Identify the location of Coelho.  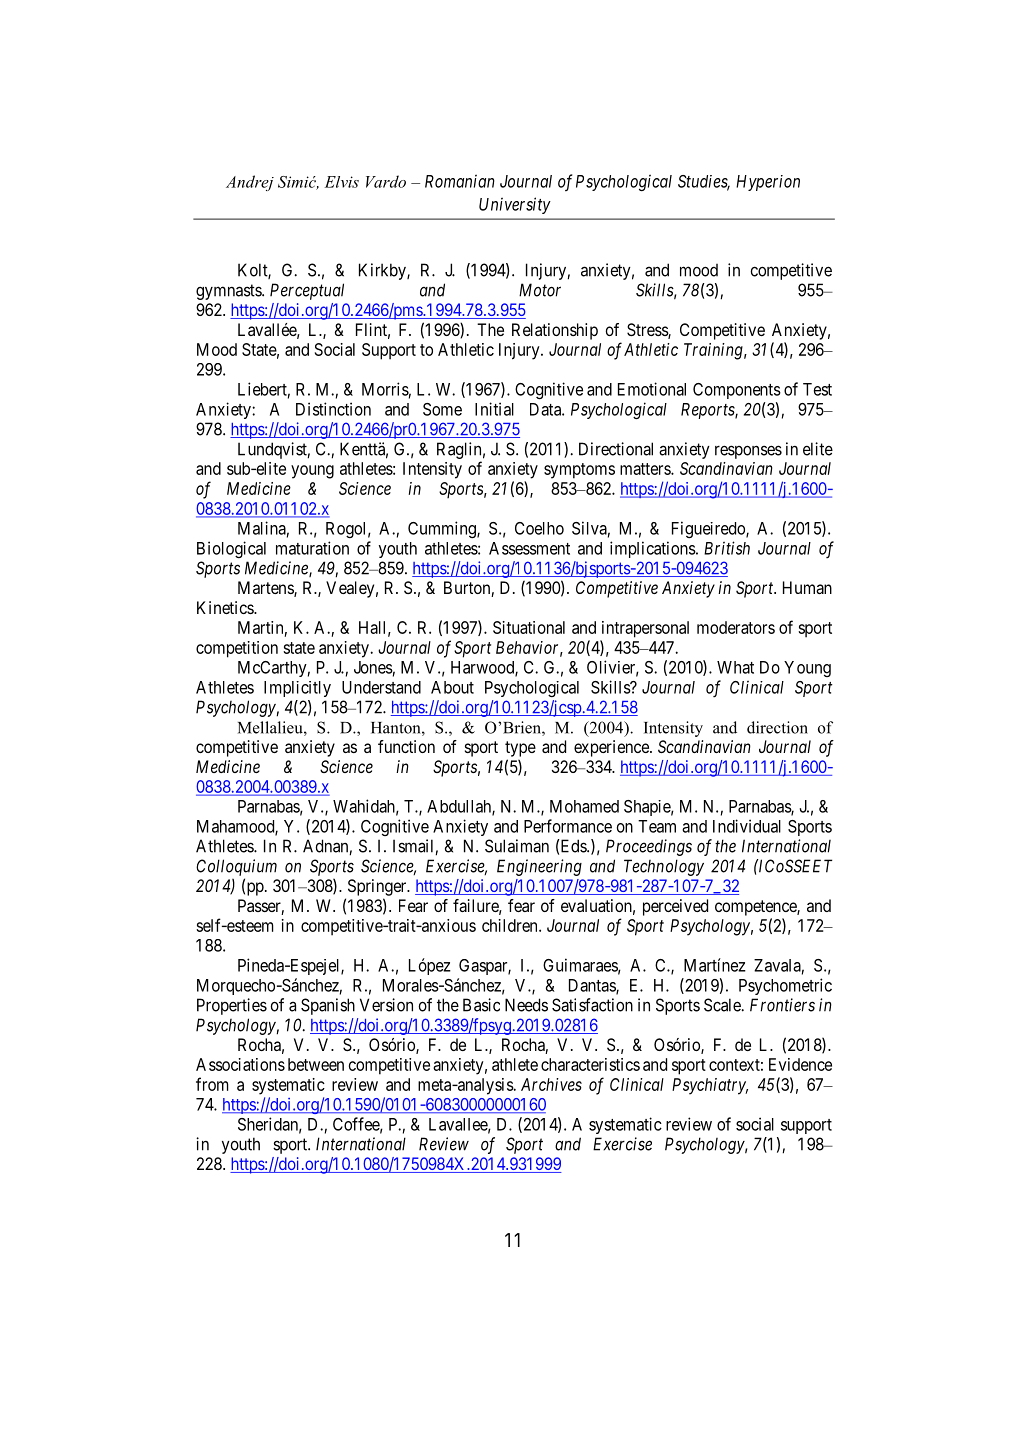
(539, 528).
